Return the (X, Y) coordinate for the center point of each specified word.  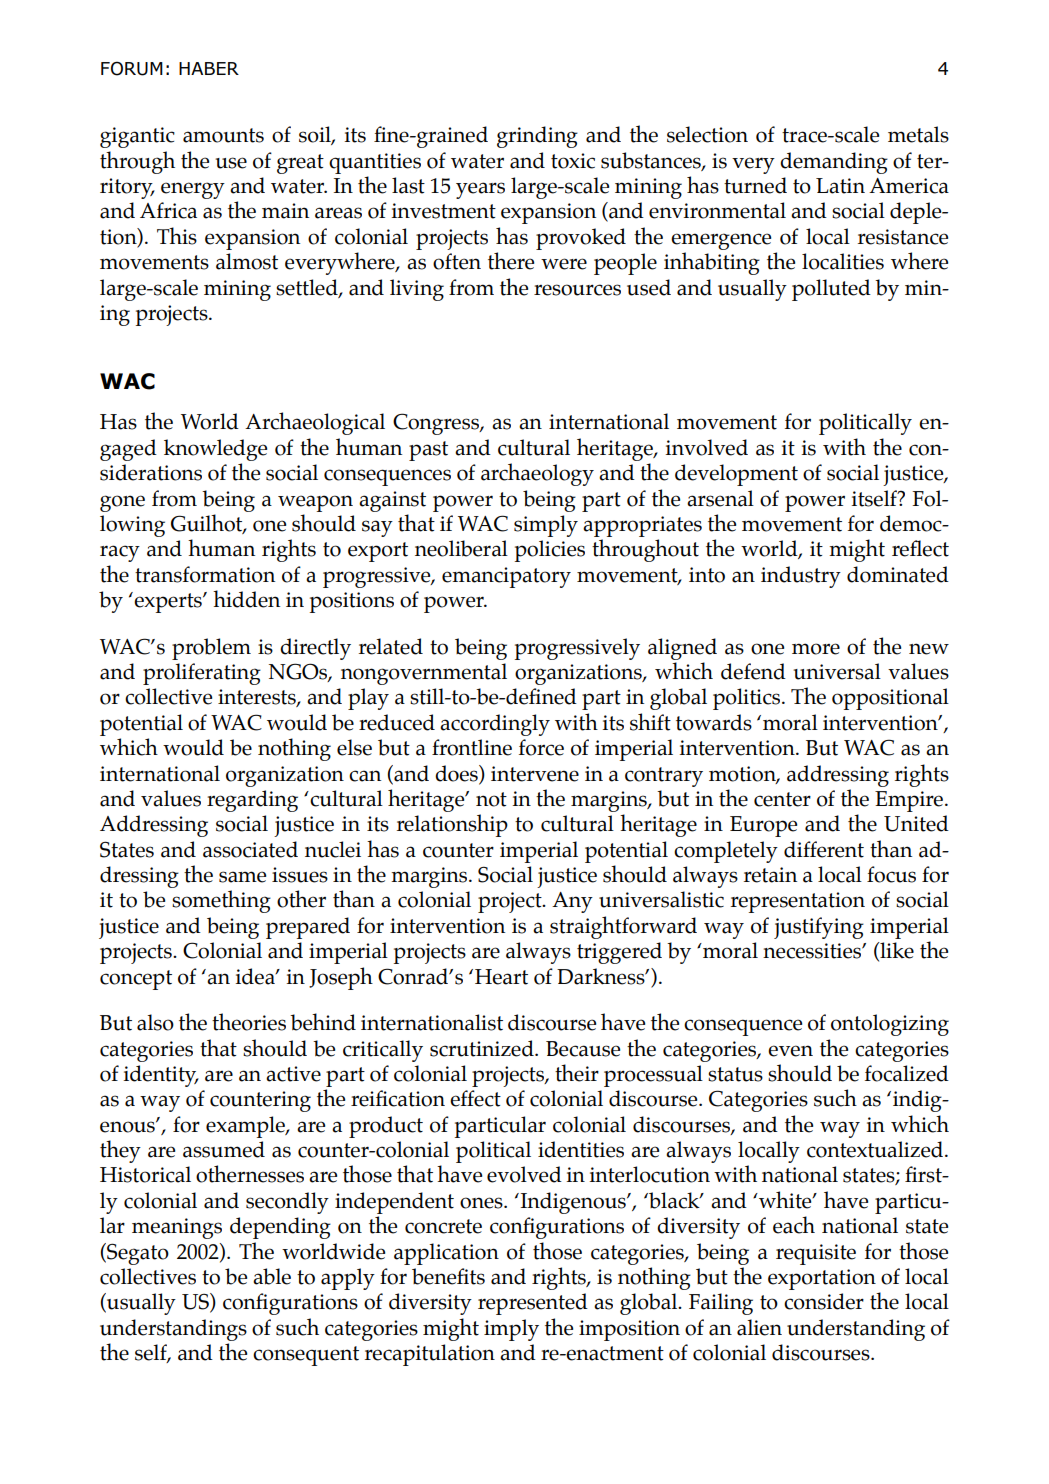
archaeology (537, 474)
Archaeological (315, 423)
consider (824, 1301)
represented (533, 1304)
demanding (834, 163)
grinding (537, 137)
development (736, 475)
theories (249, 1022)
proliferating (202, 674)
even (790, 1051)
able (272, 1276)
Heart (501, 977)
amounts (223, 135)
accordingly (495, 725)
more (816, 649)
